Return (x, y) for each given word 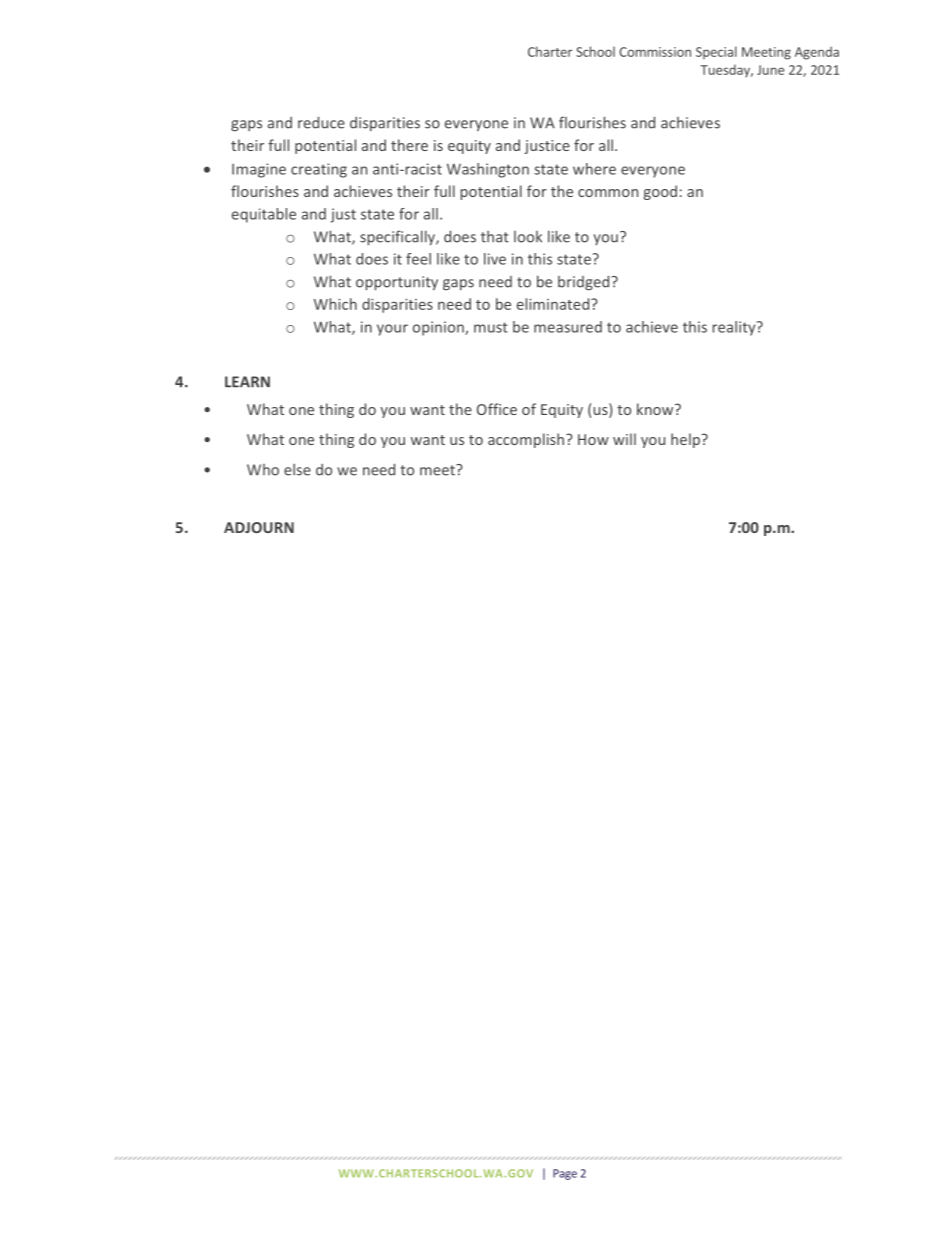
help (687, 440)
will (624, 439)
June (770, 70)
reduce (321, 122)
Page (565, 1174)
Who (263, 470)
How (593, 439)
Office (497, 409)
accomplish (527, 440)
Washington (488, 170)
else (297, 470)
